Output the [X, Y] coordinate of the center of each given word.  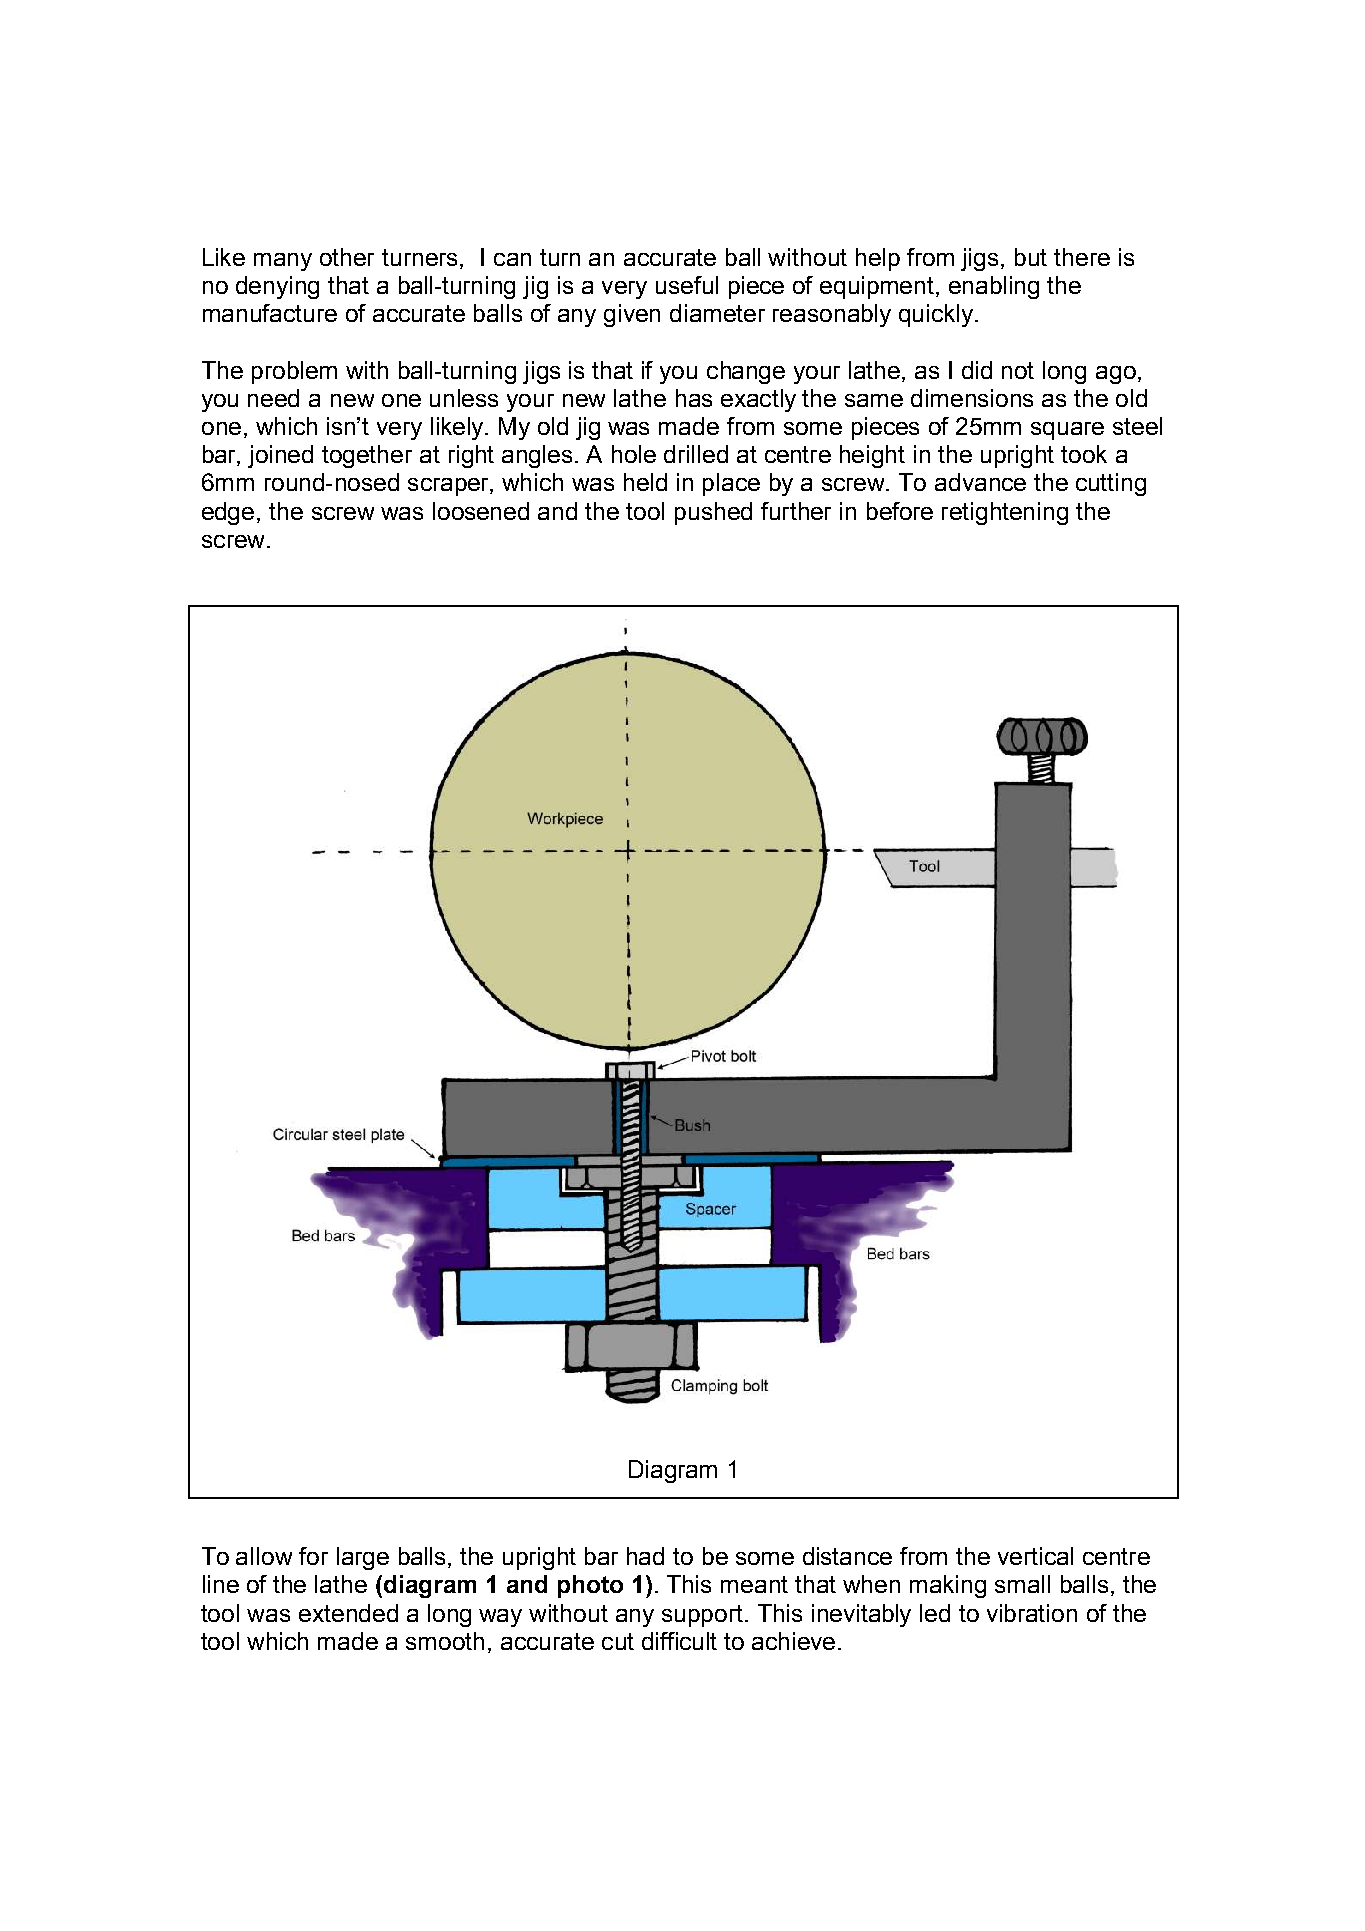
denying [277, 287]
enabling [994, 287]
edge [228, 513]
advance [980, 482]
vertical [1035, 1556]
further [796, 511]
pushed [713, 513]
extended [348, 1613]
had [645, 1556]
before [900, 511]
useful [687, 285]
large [363, 1558]
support [702, 1616]
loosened [481, 511]
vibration [1032, 1613]
